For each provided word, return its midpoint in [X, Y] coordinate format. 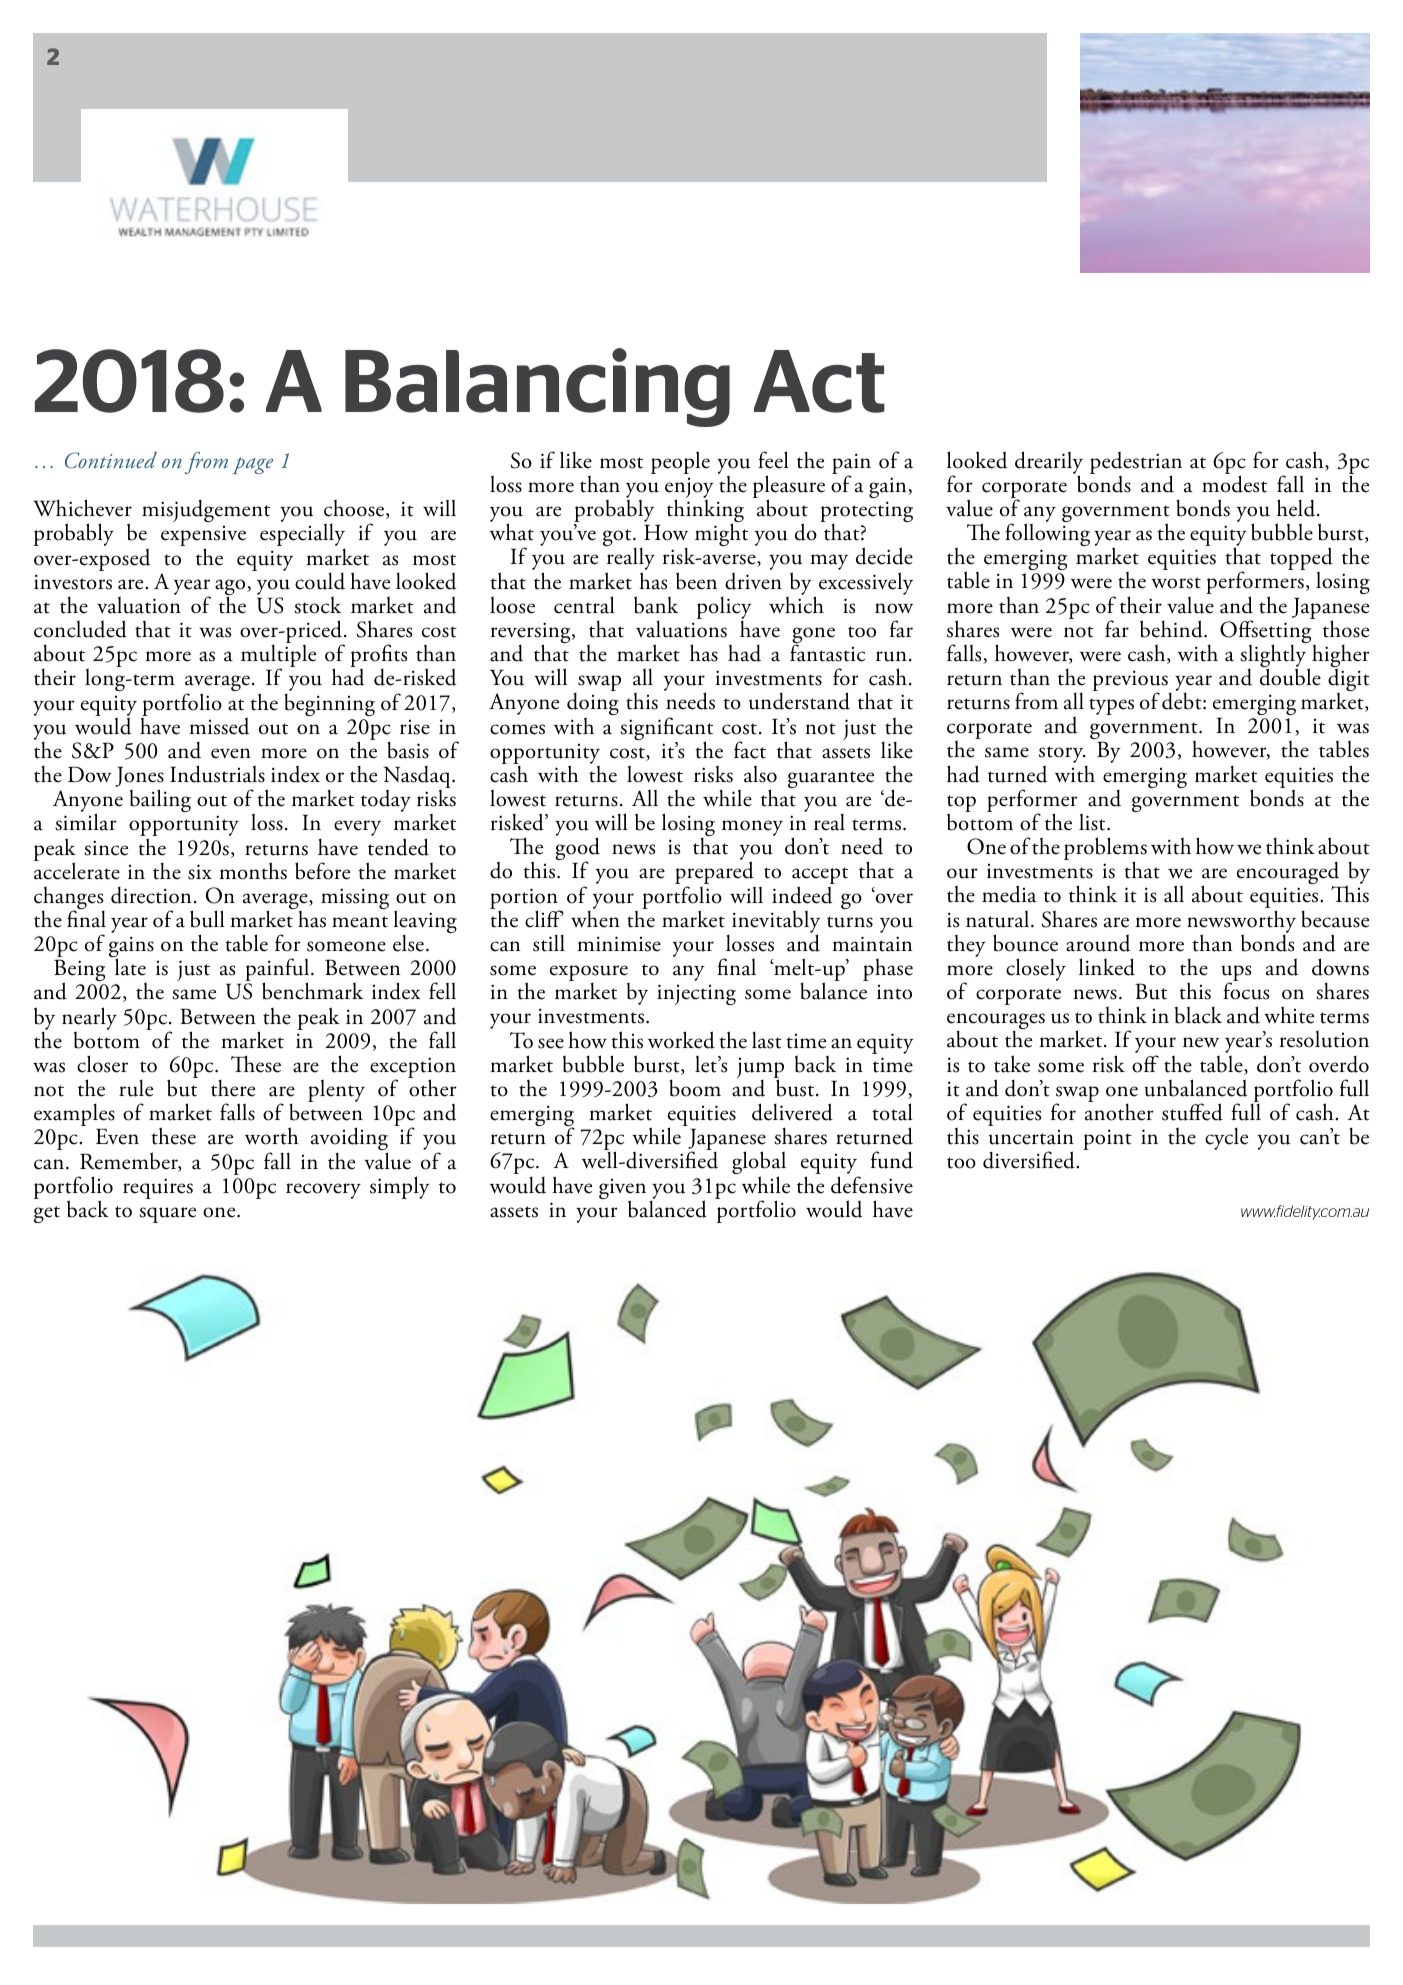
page [253, 465]
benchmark [312, 991]
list [1093, 822]
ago [231, 588]
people [680, 462]
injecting [696, 994]
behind [1172, 629]
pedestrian [1136, 463]
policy [724, 609]
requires [158, 1188]
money [752, 828]
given [622, 1190]
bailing [160, 800]
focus [1246, 991]
